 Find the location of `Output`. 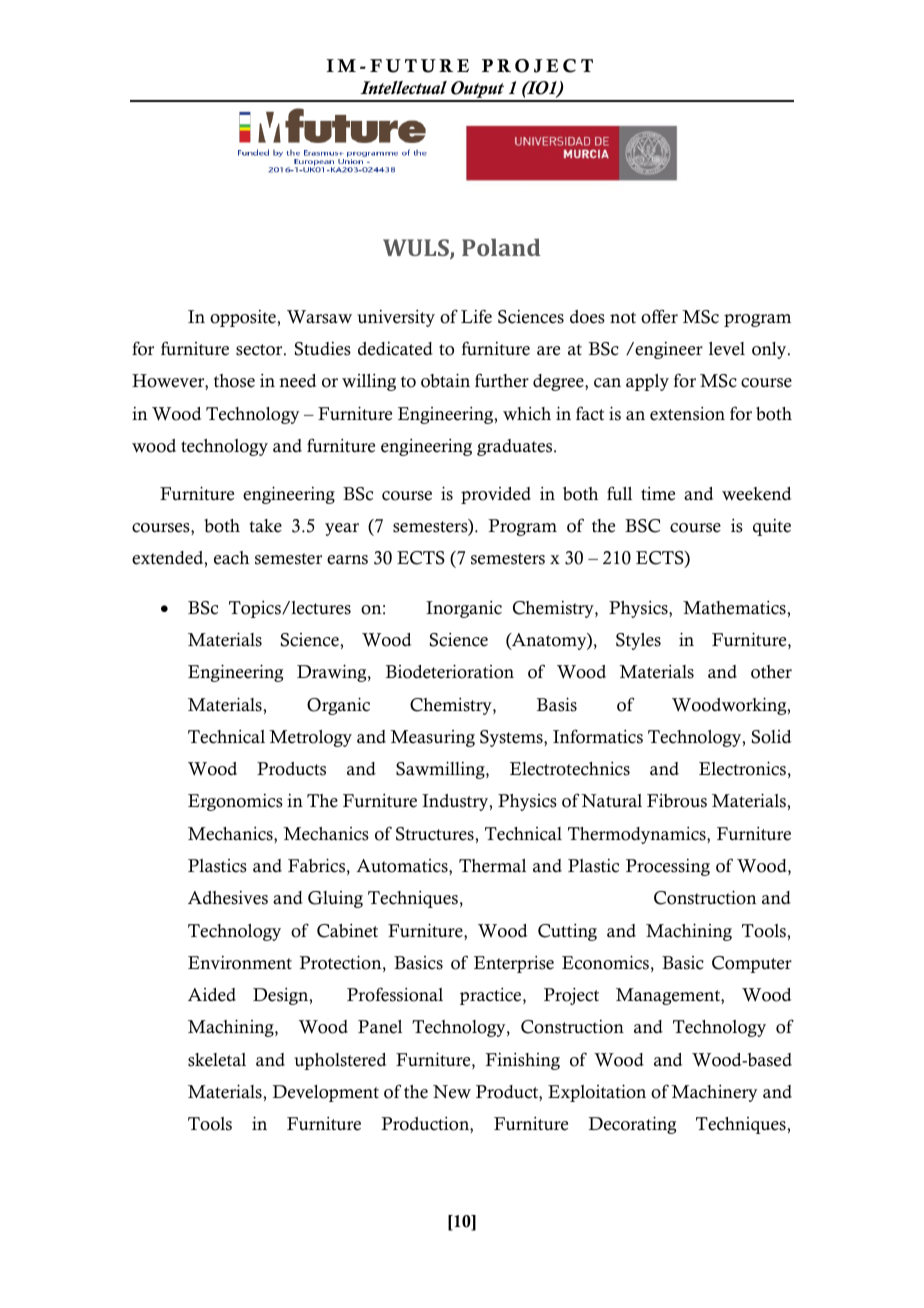

Output is located at coordinates (478, 91).
